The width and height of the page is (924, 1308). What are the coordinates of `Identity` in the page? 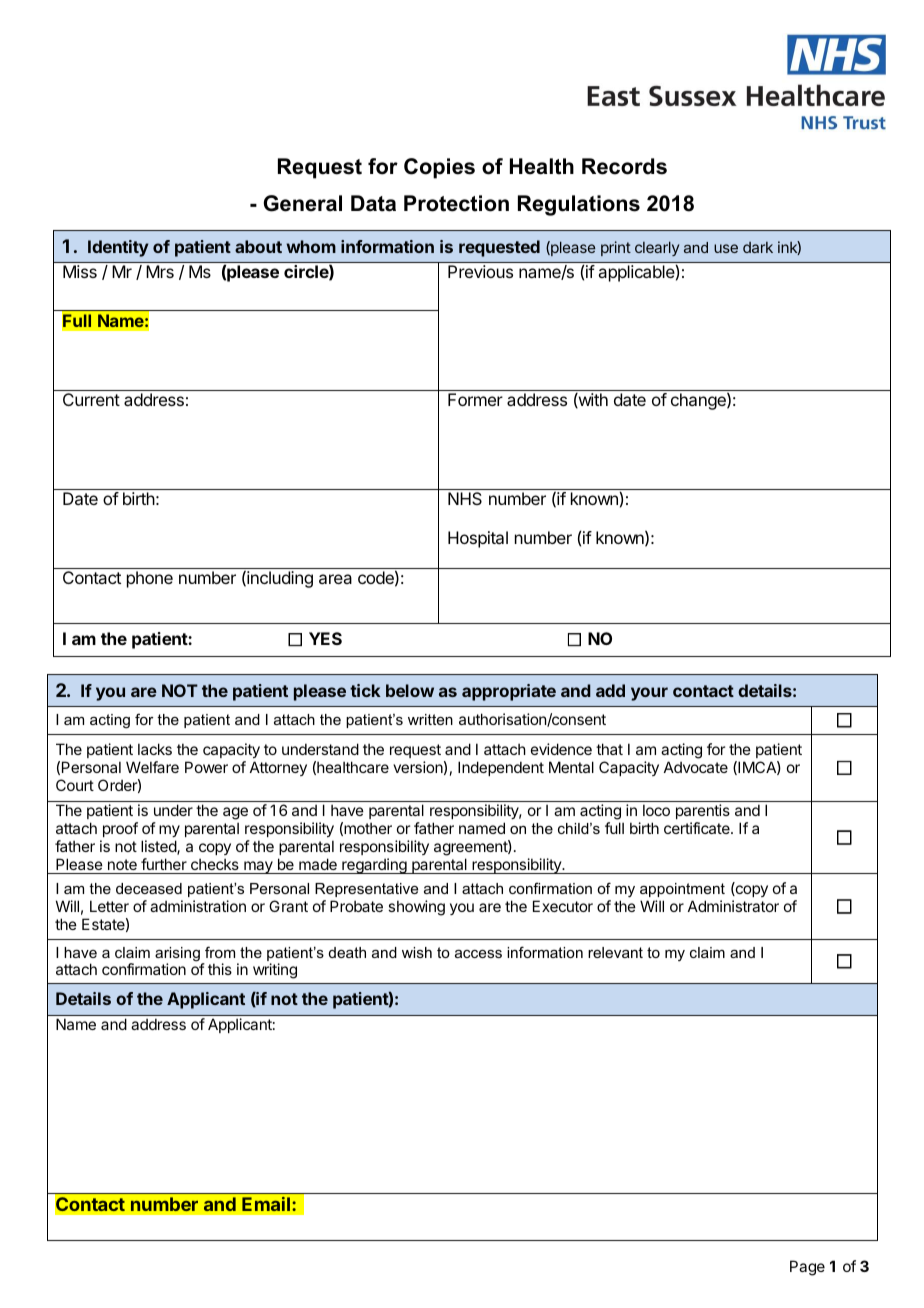 It's located at (118, 248).
